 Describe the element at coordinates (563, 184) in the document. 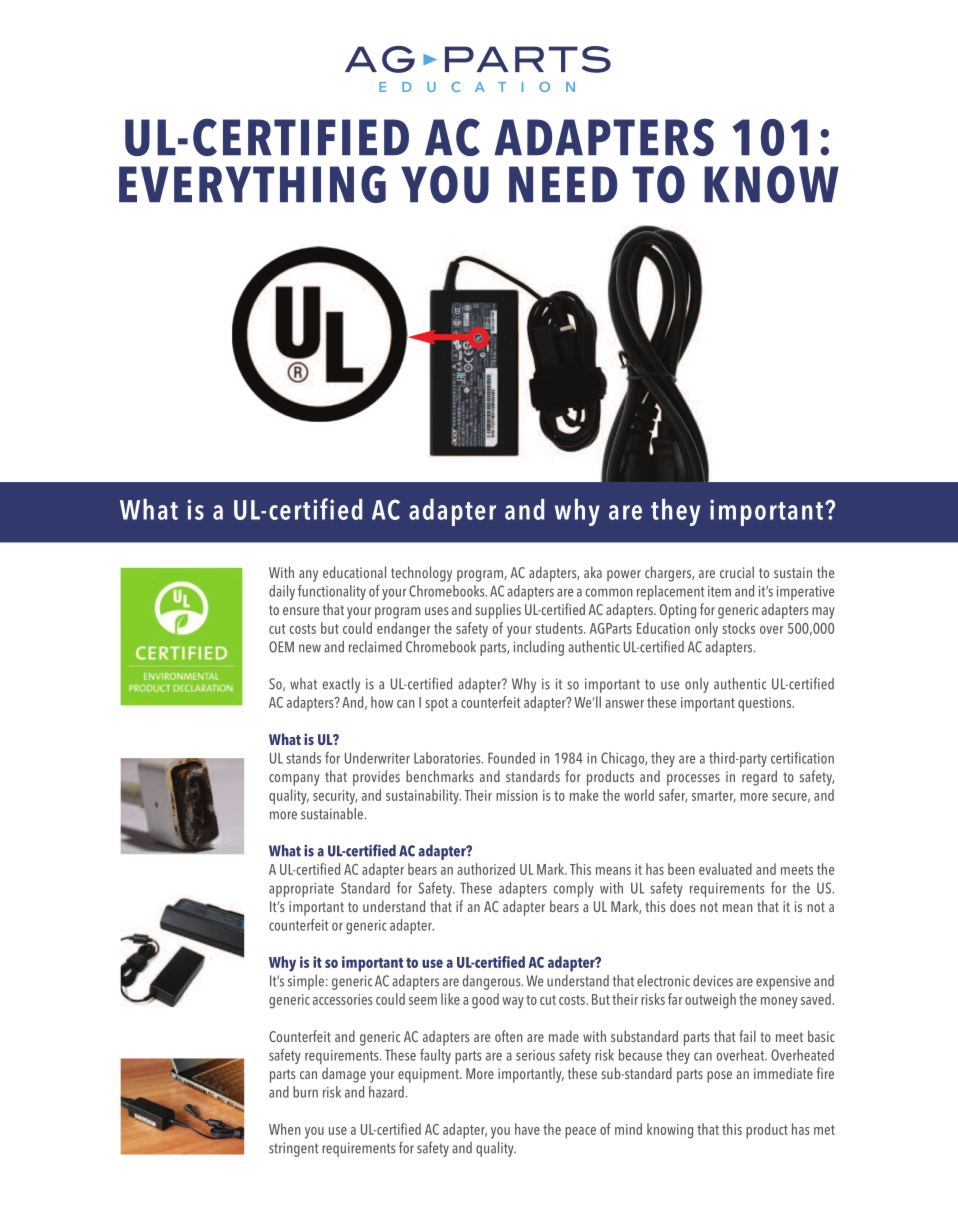

I see `NEED` at that location.
